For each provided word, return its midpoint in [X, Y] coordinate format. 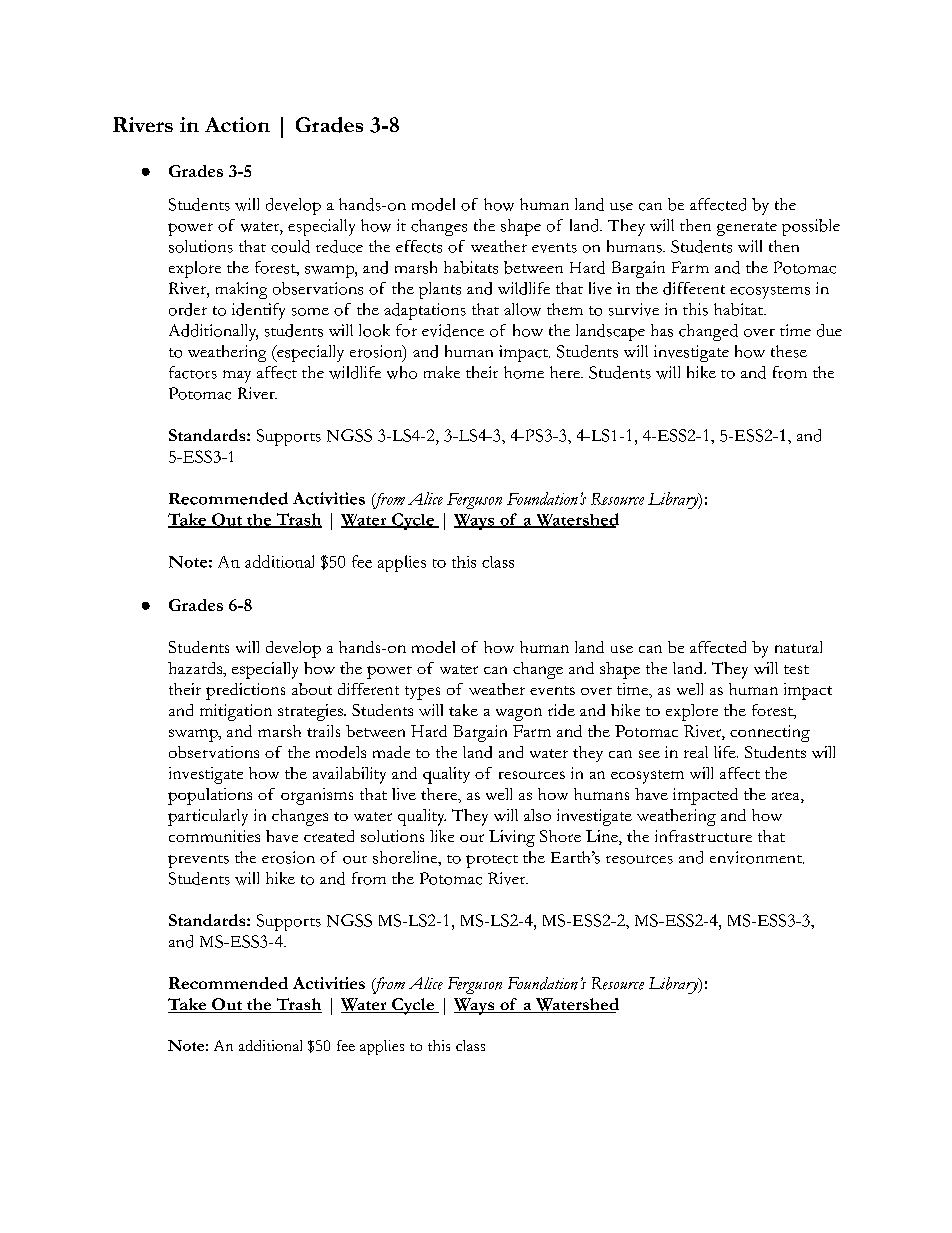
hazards [196, 669]
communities [214, 836]
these [789, 351]
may [237, 376]
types [422, 693]
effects [419, 246]
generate [747, 229]
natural [798, 647]
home [524, 372]
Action [237, 124]
